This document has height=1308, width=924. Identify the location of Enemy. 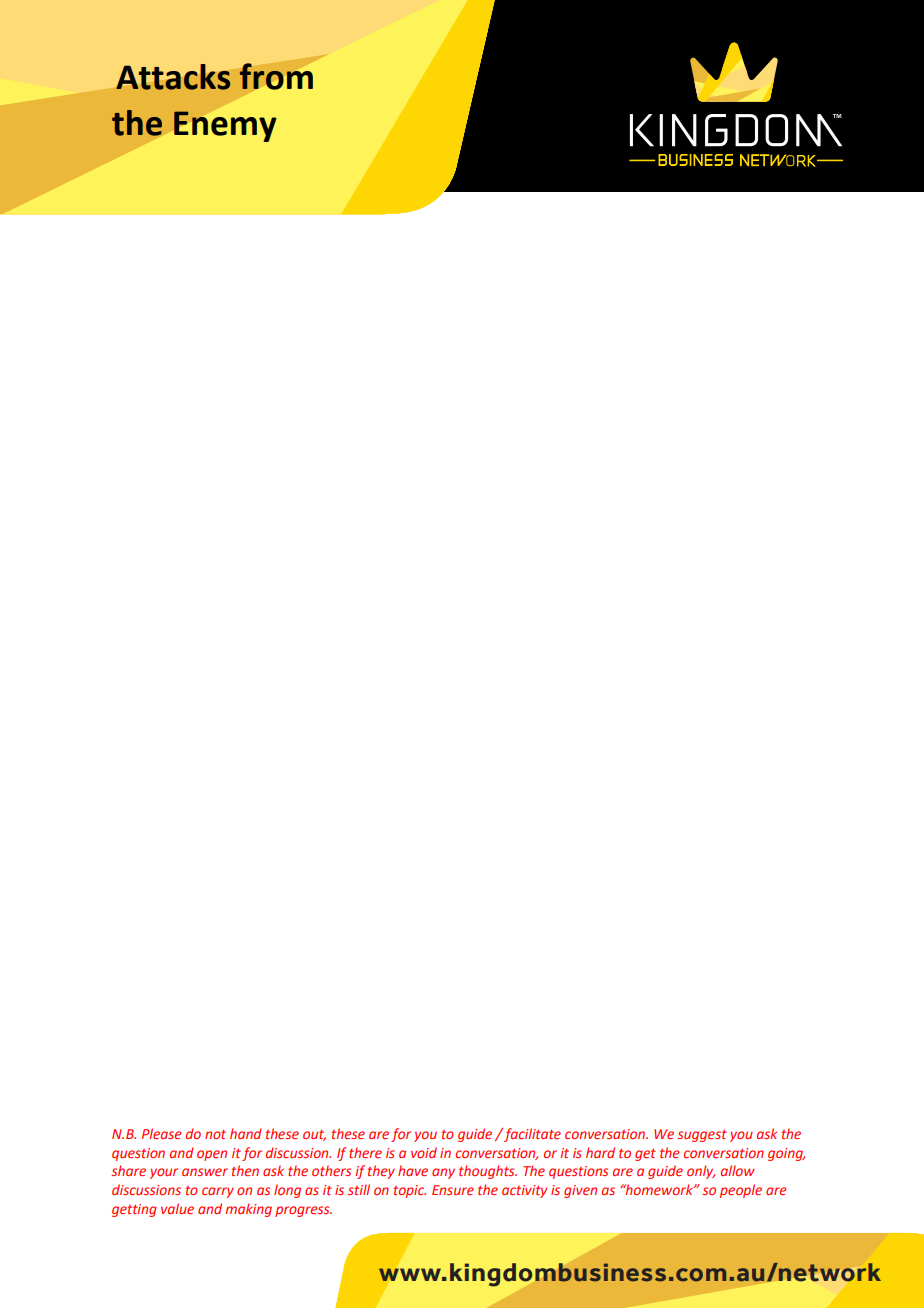
(225, 126).
